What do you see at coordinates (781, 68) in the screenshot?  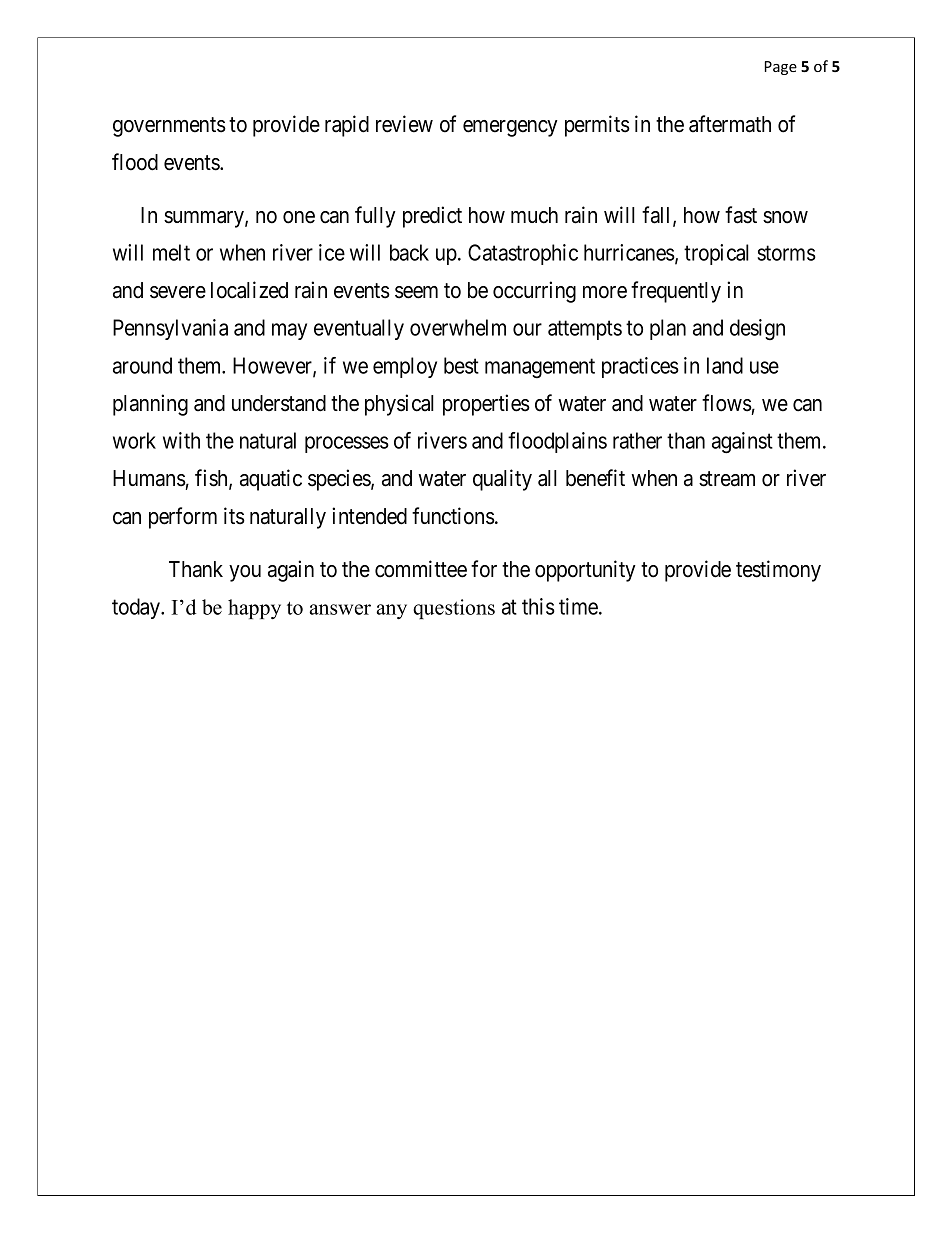 I see `Page` at bounding box center [781, 68].
